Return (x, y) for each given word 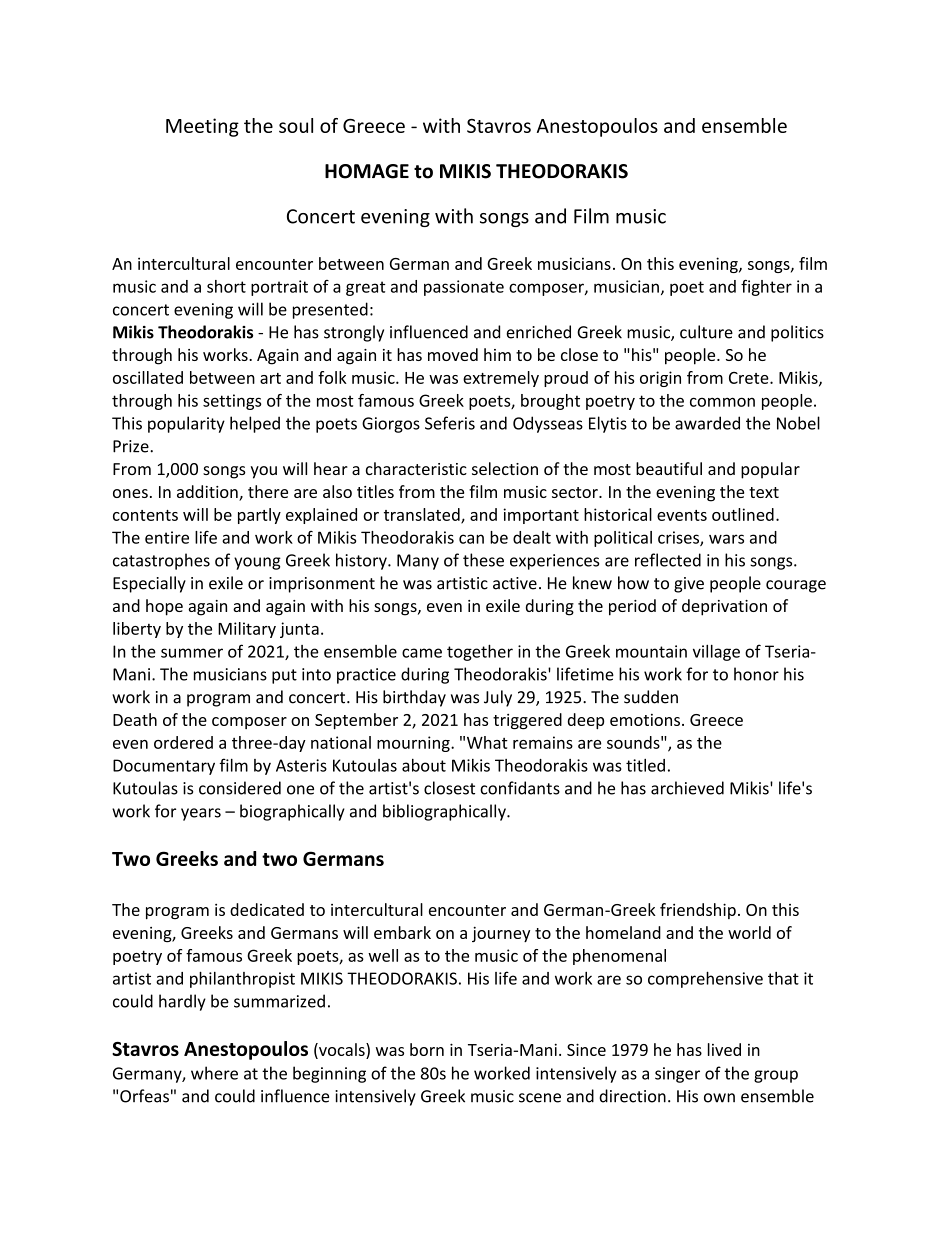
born (427, 1049)
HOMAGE (367, 171)
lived (724, 1049)
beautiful (669, 468)
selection (505, 468)
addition (208, 493)
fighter (766, 288)
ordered (183, 742)
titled (645, 765)
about (424, 765)
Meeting (202, 127)
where (214, 1073)
